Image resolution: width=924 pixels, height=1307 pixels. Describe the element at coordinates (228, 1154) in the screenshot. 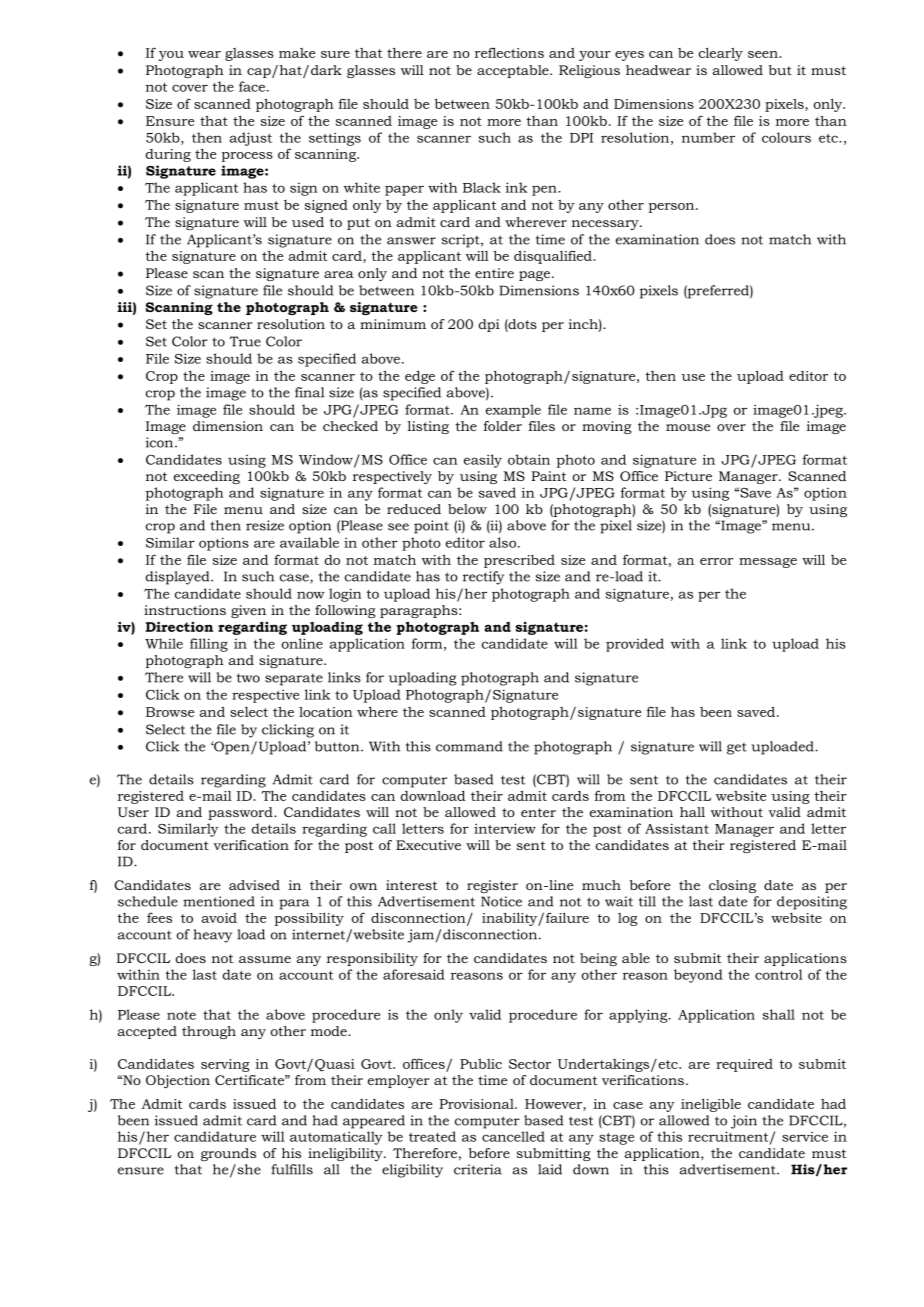

I see `grounds` at that location.
